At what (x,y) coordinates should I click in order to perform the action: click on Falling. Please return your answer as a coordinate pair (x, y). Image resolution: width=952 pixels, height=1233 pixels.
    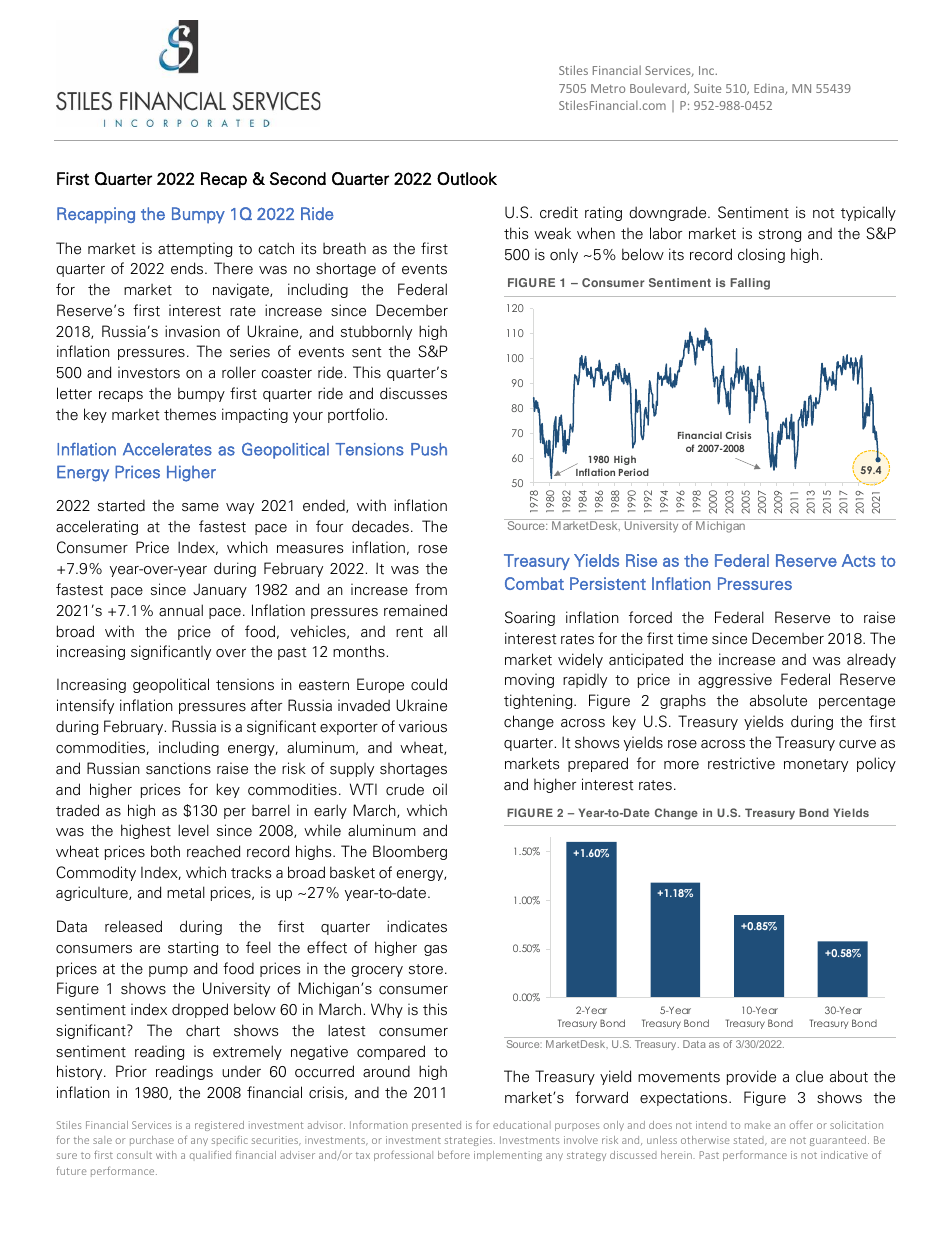
    Looking at the image, I should click on (750, 284).
